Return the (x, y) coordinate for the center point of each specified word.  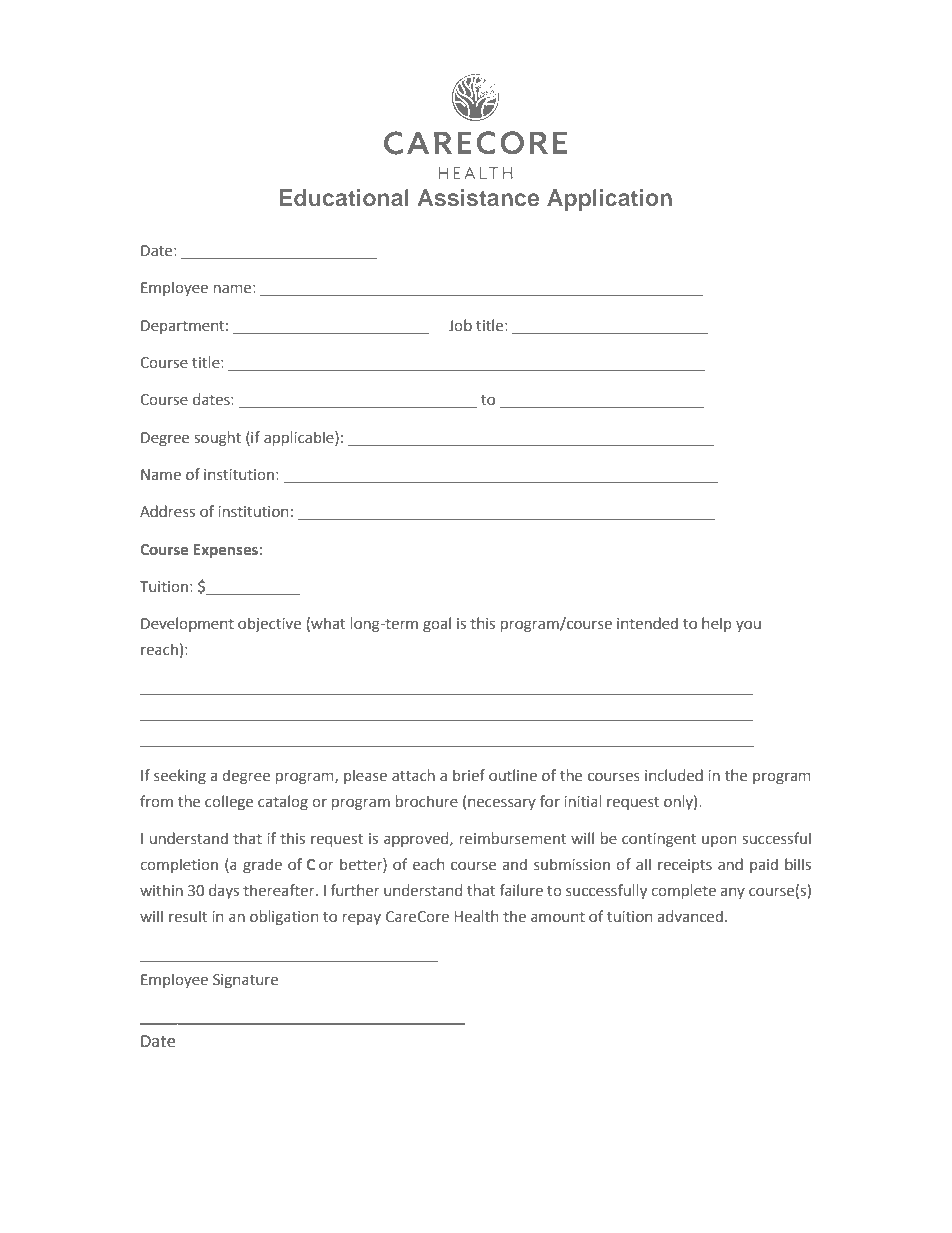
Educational (344, 197)
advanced (690, 916)
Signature (245, 981)
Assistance (478, 197)
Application (609, 200)
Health (476, 916)
